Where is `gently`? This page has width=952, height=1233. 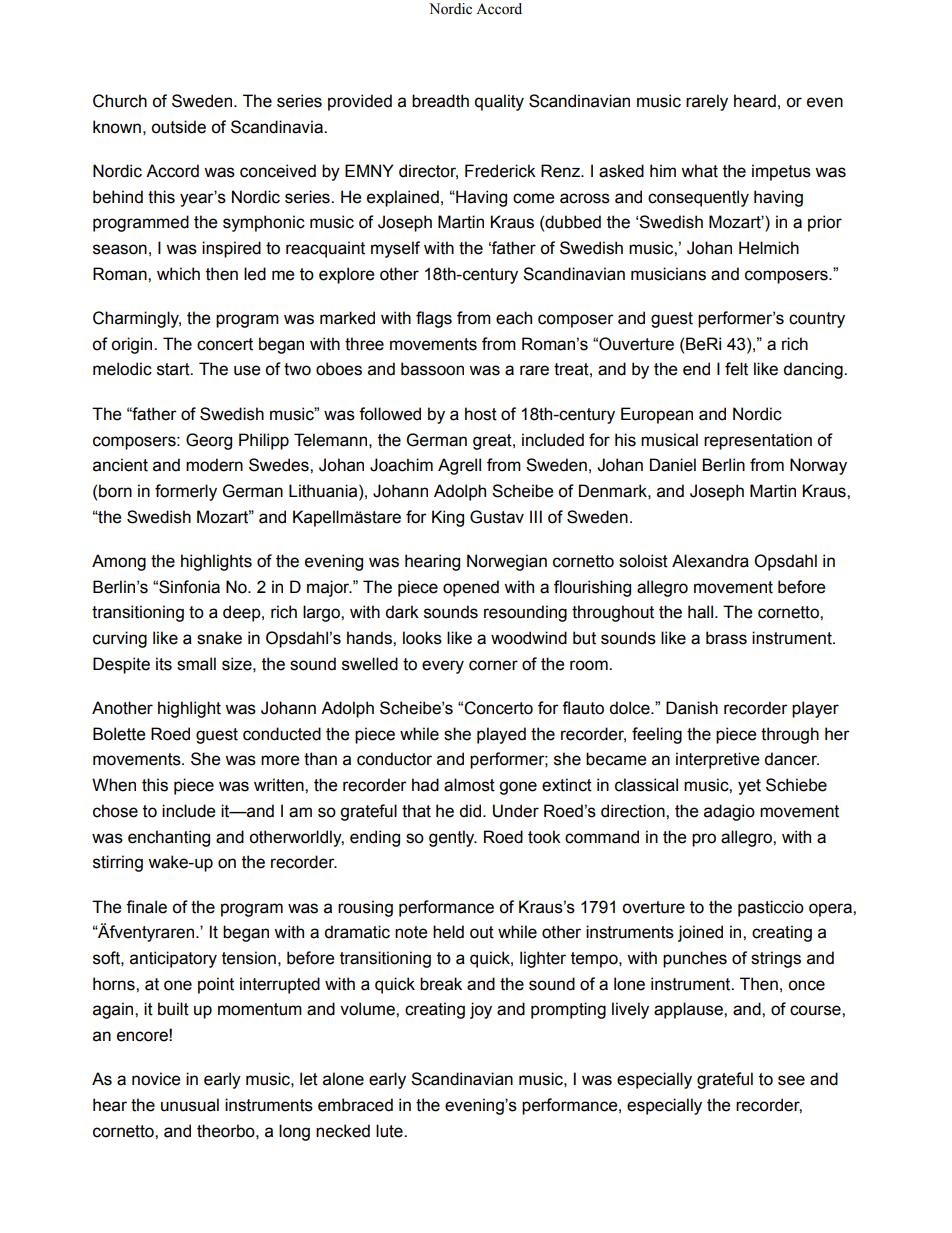 gently is located at coordinates (453, 838).
